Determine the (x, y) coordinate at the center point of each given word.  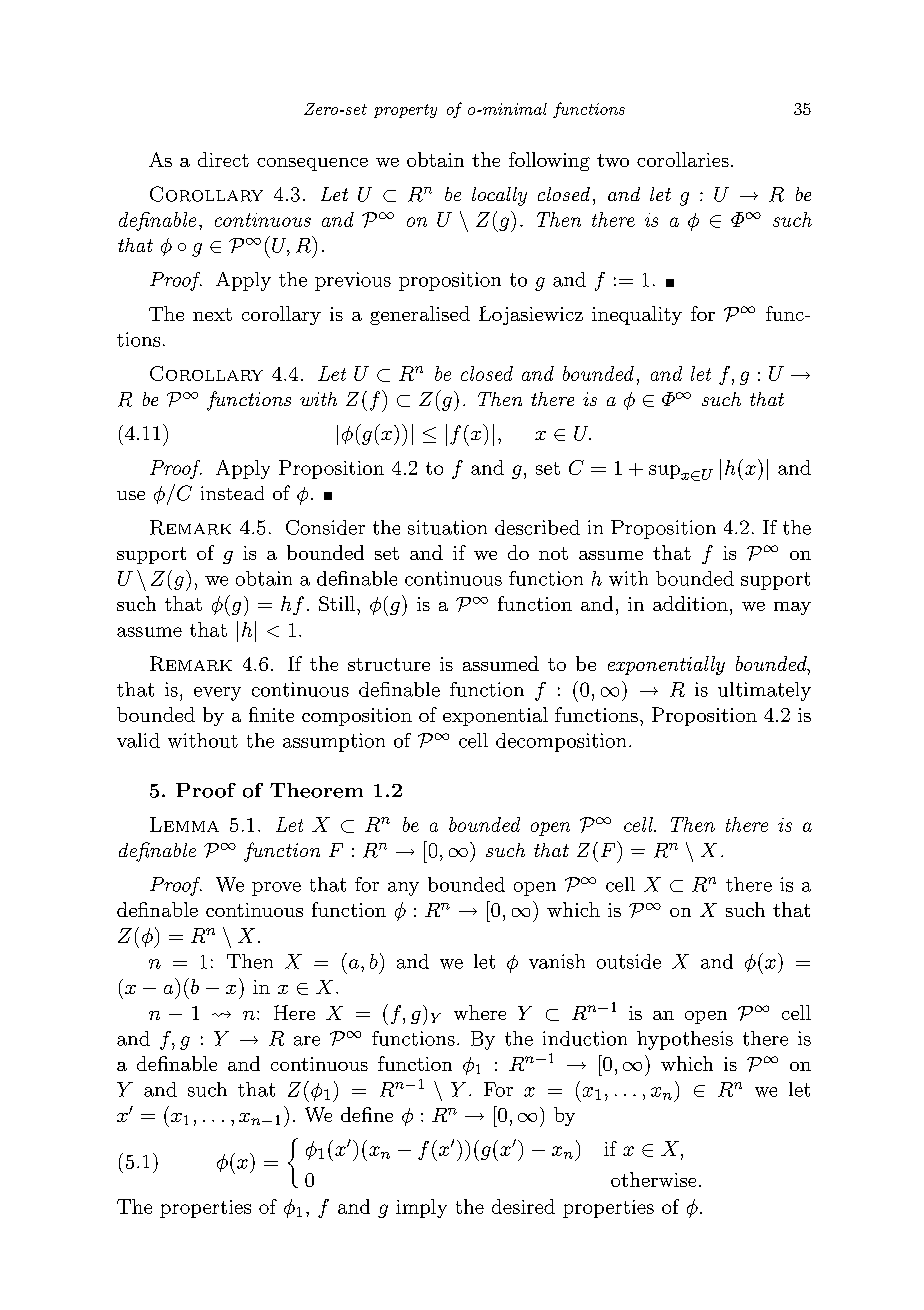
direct (223, 159)
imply (421, 1208)
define (367, 1114)
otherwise (653, 1179)
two (613, 160)
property (405, 111)
